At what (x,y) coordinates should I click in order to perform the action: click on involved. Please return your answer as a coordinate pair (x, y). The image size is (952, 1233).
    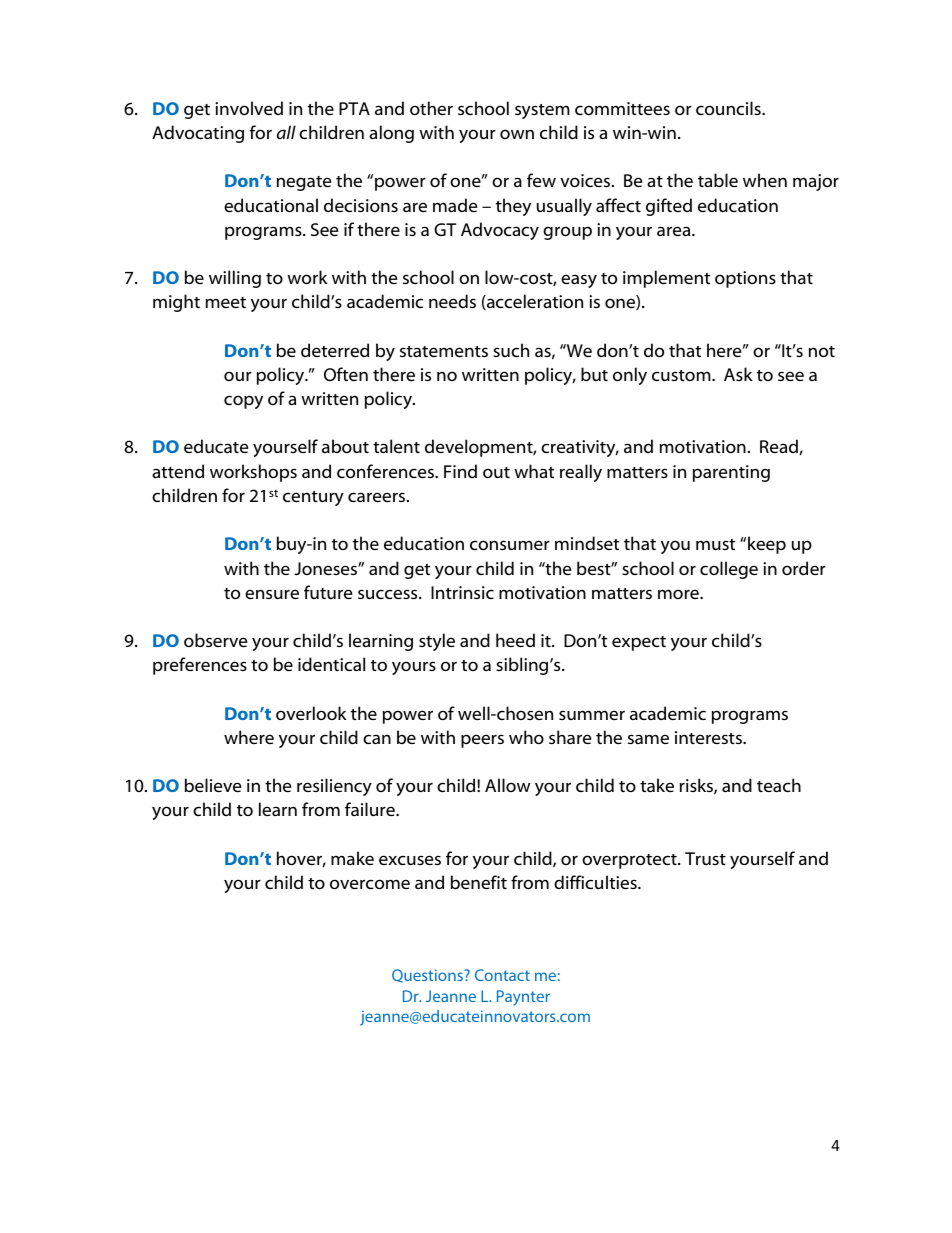
    Looking at the image, I should click on (249, 108).
